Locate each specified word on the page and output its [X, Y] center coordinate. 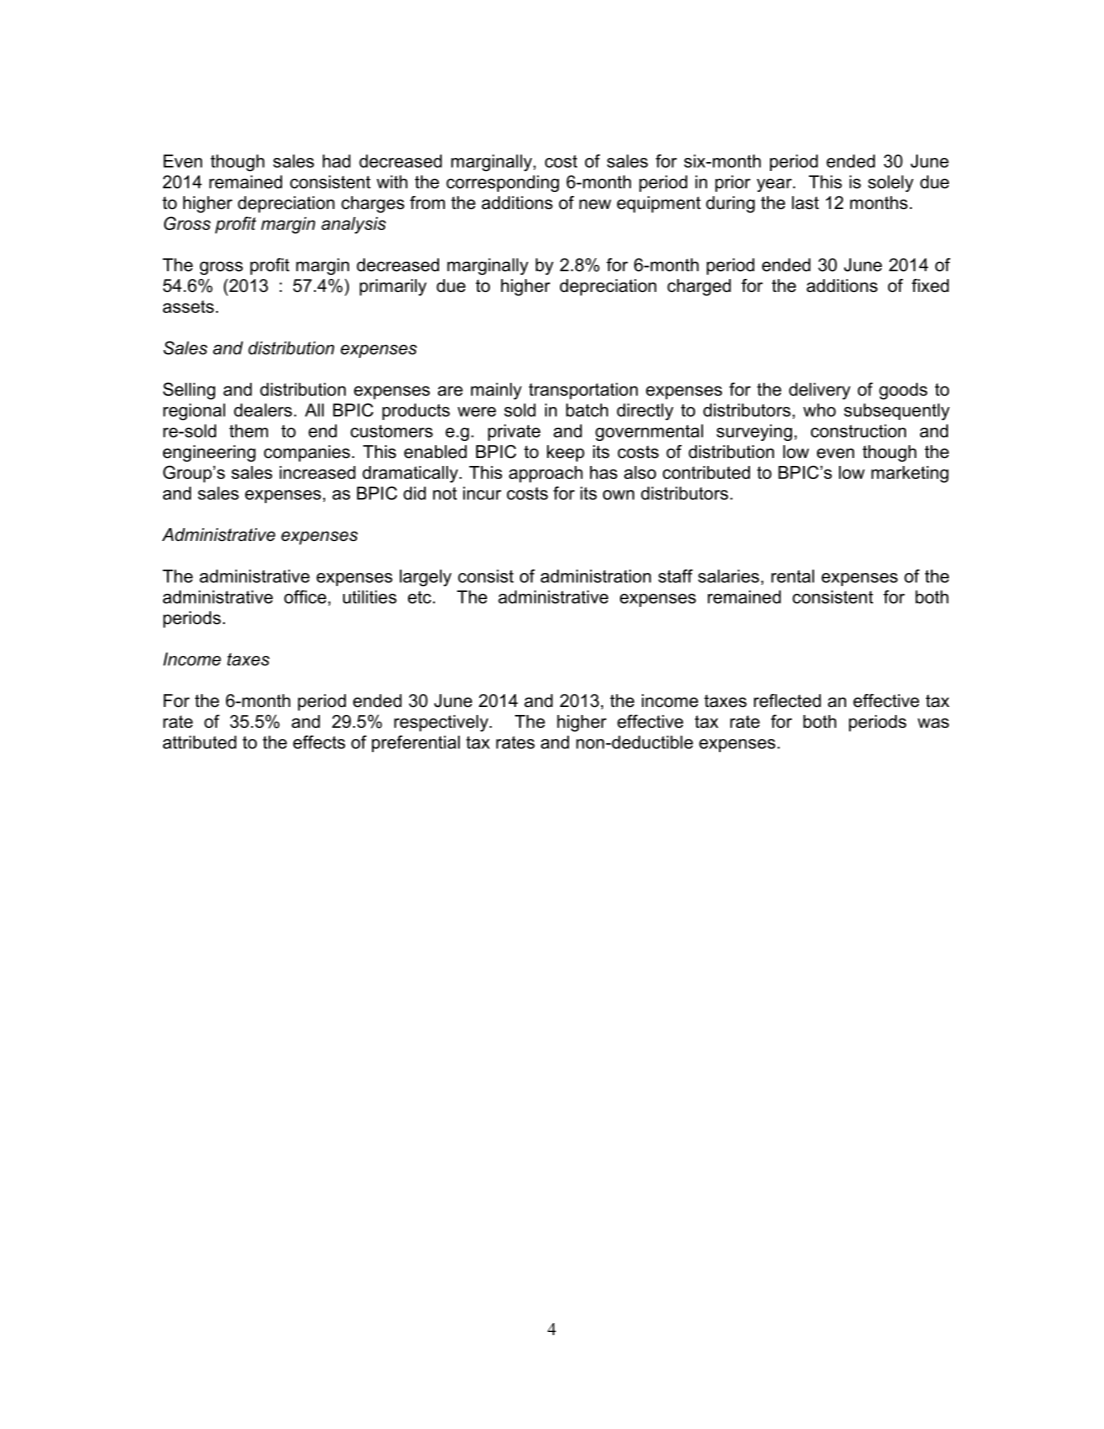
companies [307, 453]
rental [792, 576]
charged [699, 287]
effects [319, 742]
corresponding [502, 183]
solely [891, 183]
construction [858, 431]
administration [596, 576]
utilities [370, 597]
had [337, 161]
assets [188, 306]
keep [565, 453]
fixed [930, 285]
